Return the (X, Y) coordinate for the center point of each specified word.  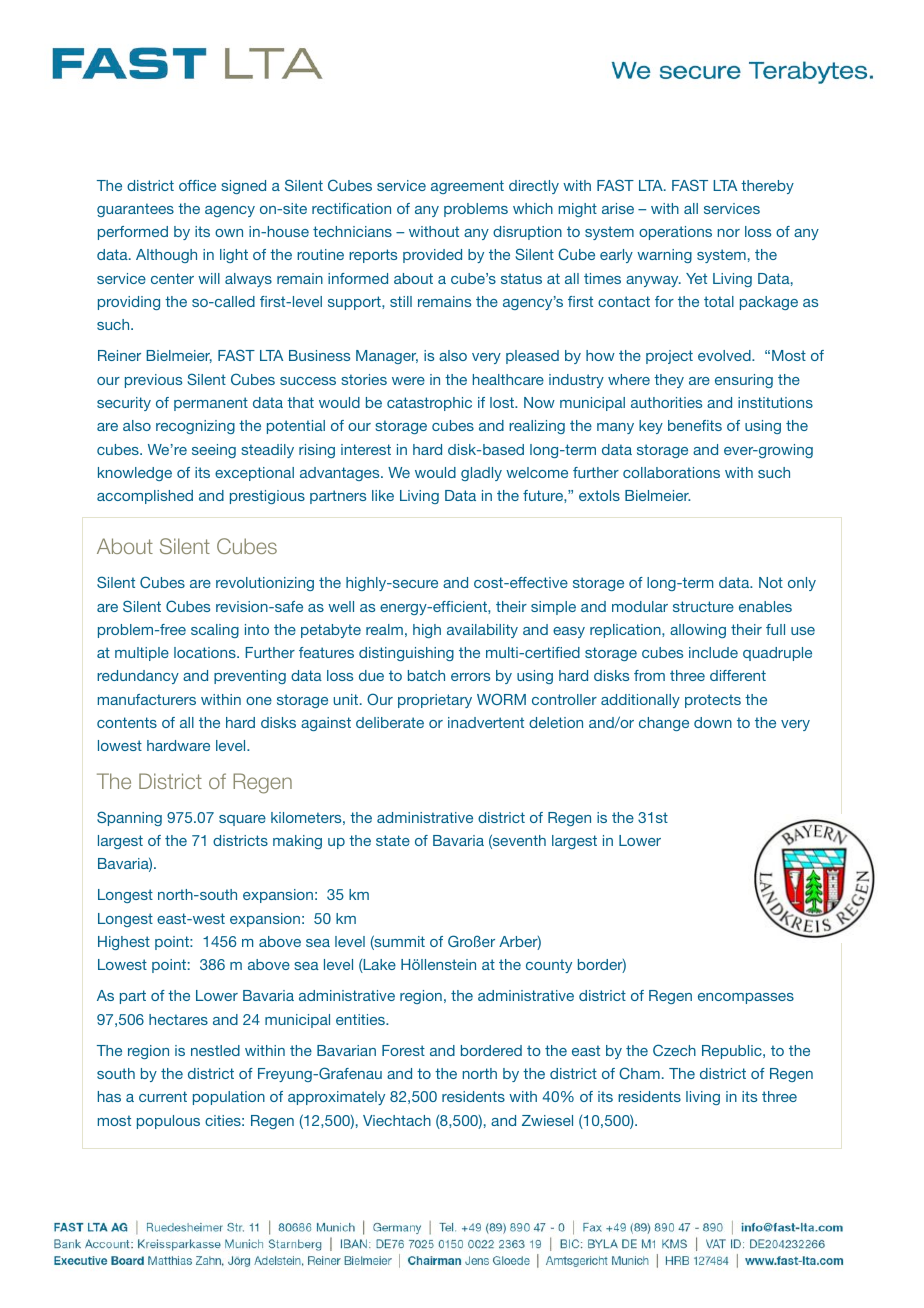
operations (675, 233)
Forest (403, 1050)
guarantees (135, 210)
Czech (674, 1050)
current (163, 1096)
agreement (467, 187)
